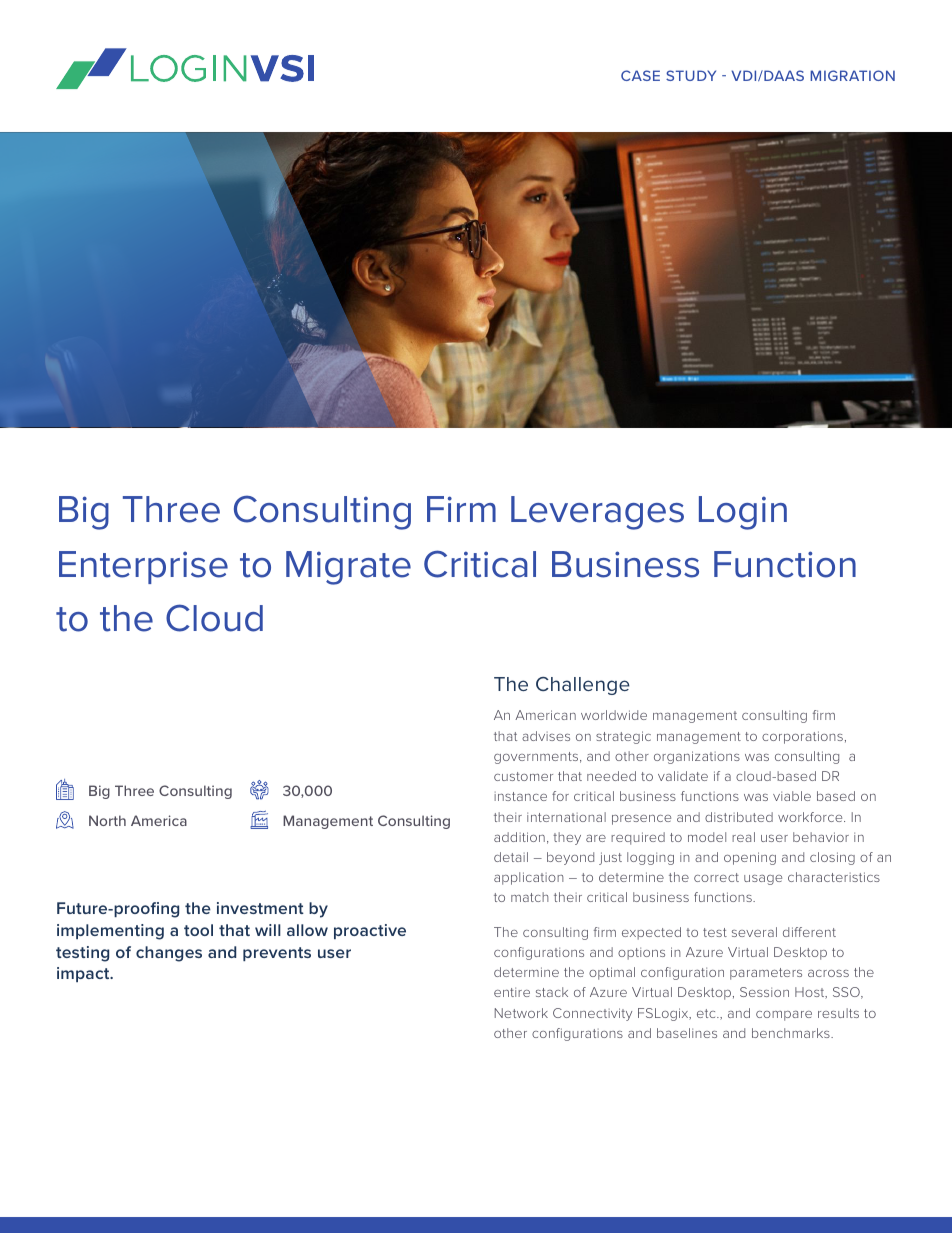  What do you see at coordinates (169, 954) in the document?
I see `changes` at bounding box center [169, 954].
